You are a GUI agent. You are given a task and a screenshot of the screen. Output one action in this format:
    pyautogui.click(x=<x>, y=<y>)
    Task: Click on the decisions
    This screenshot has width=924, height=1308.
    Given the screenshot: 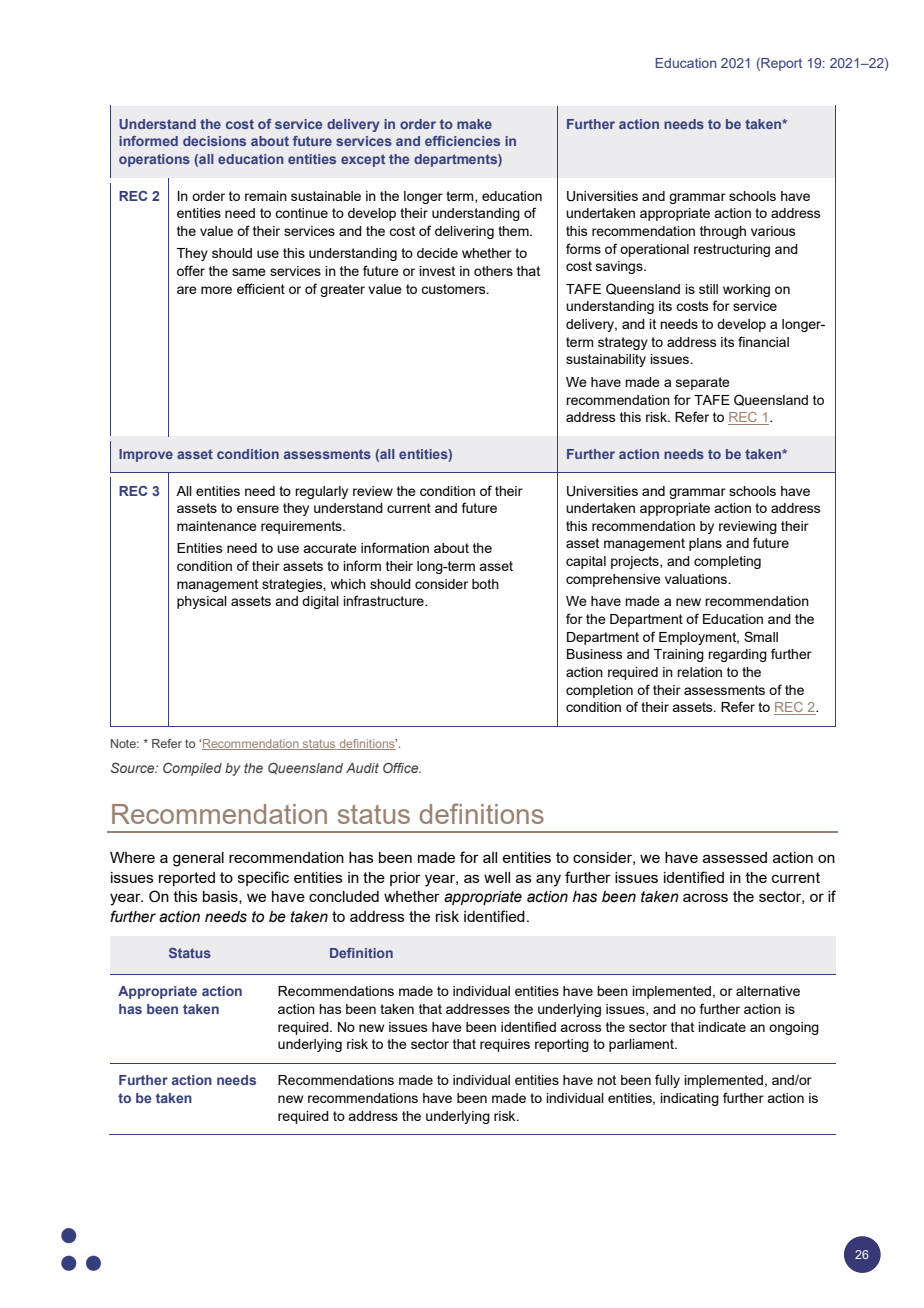 What is the action you would take?
    pyautogui.click(x=214, y=141)
